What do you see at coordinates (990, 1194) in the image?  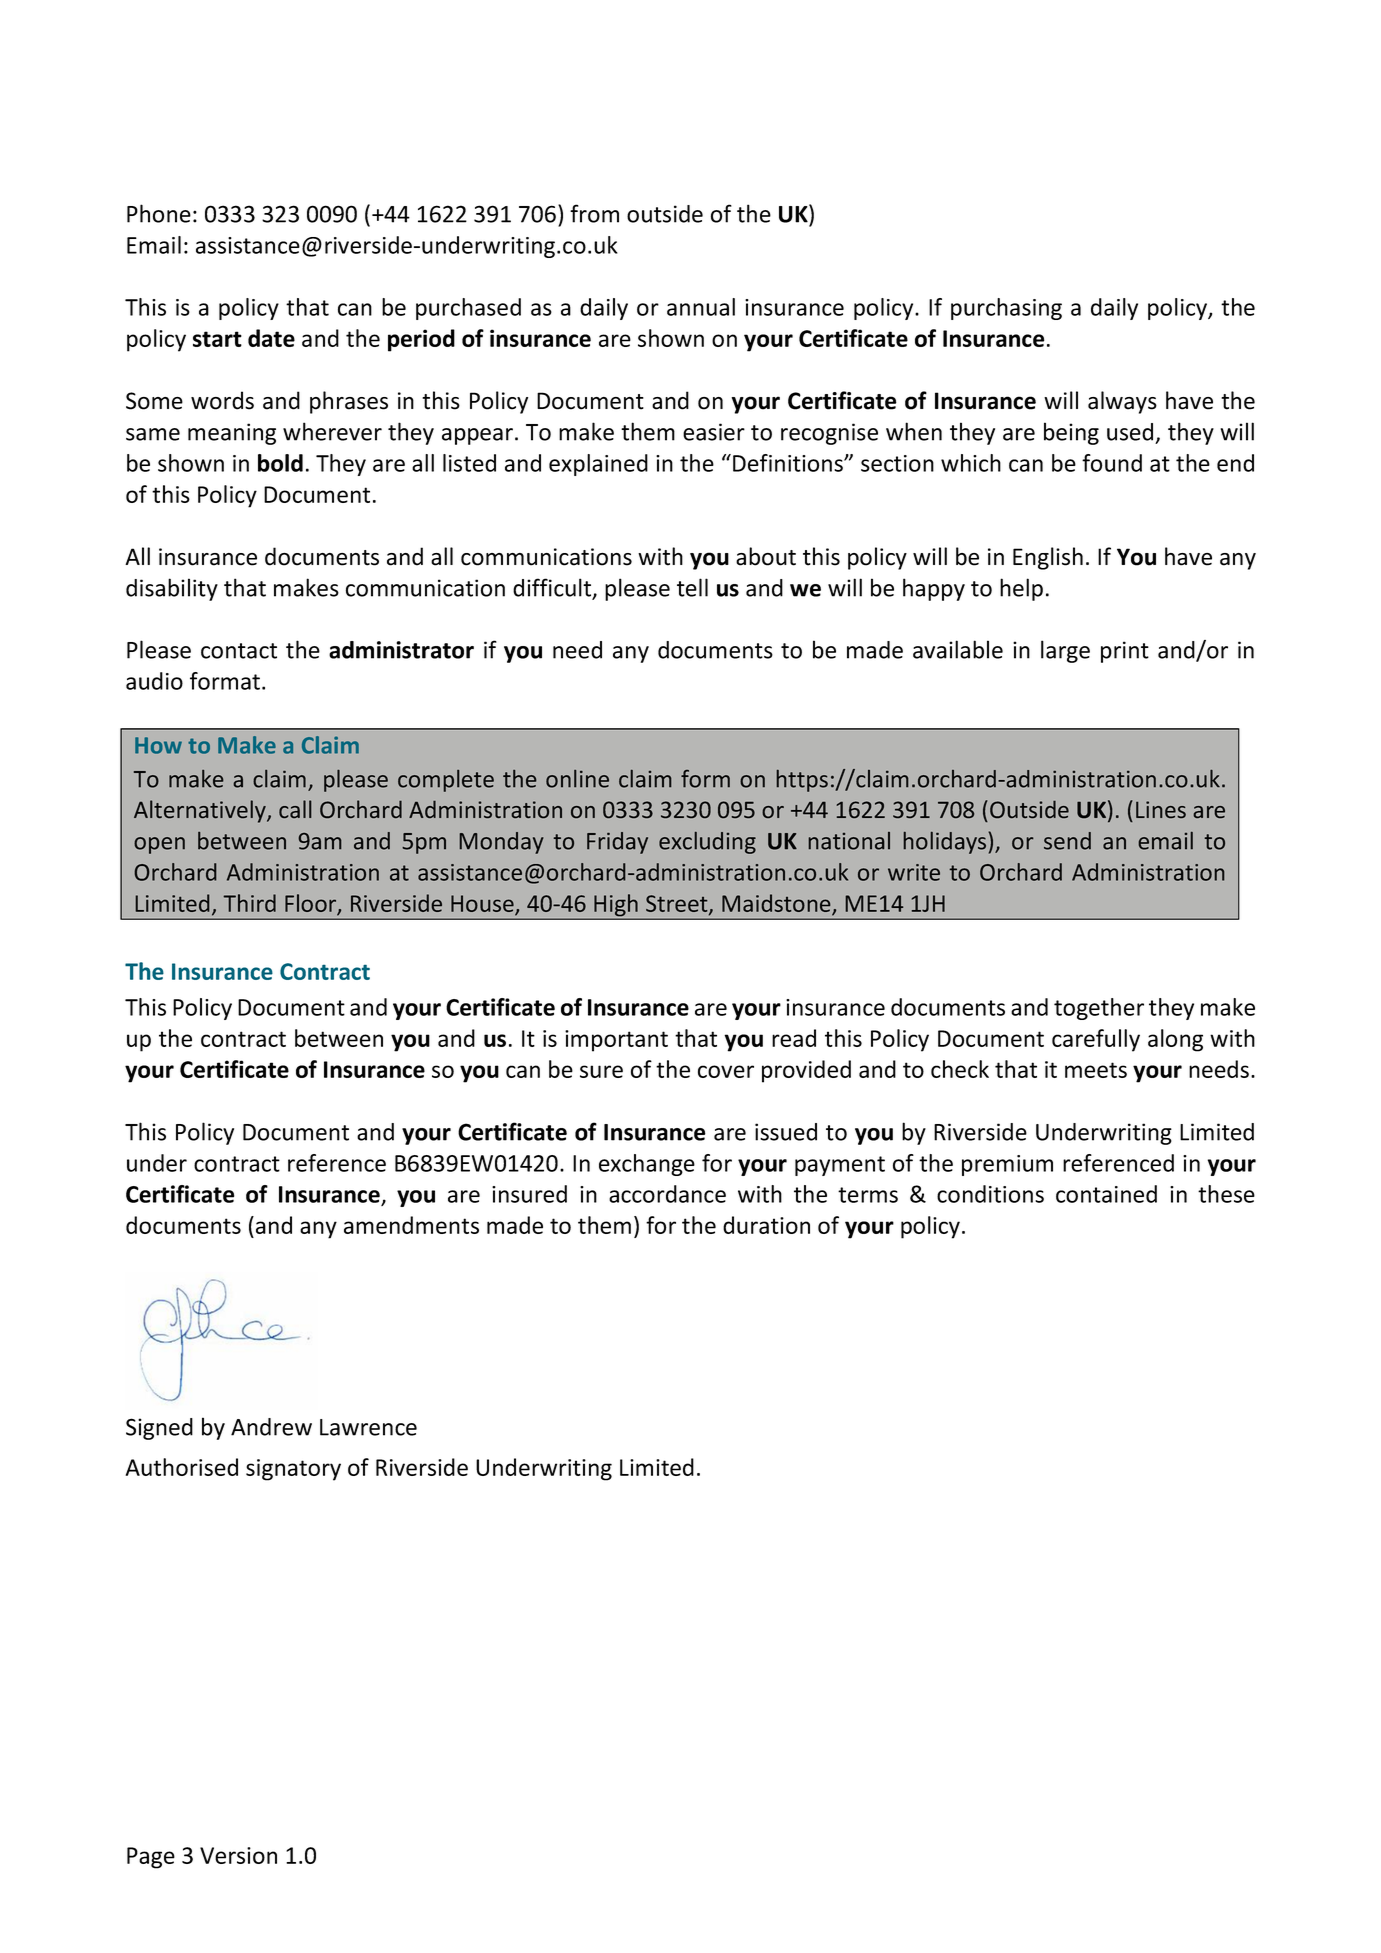 I see `conditions` at bounding box center [990, 1194].
